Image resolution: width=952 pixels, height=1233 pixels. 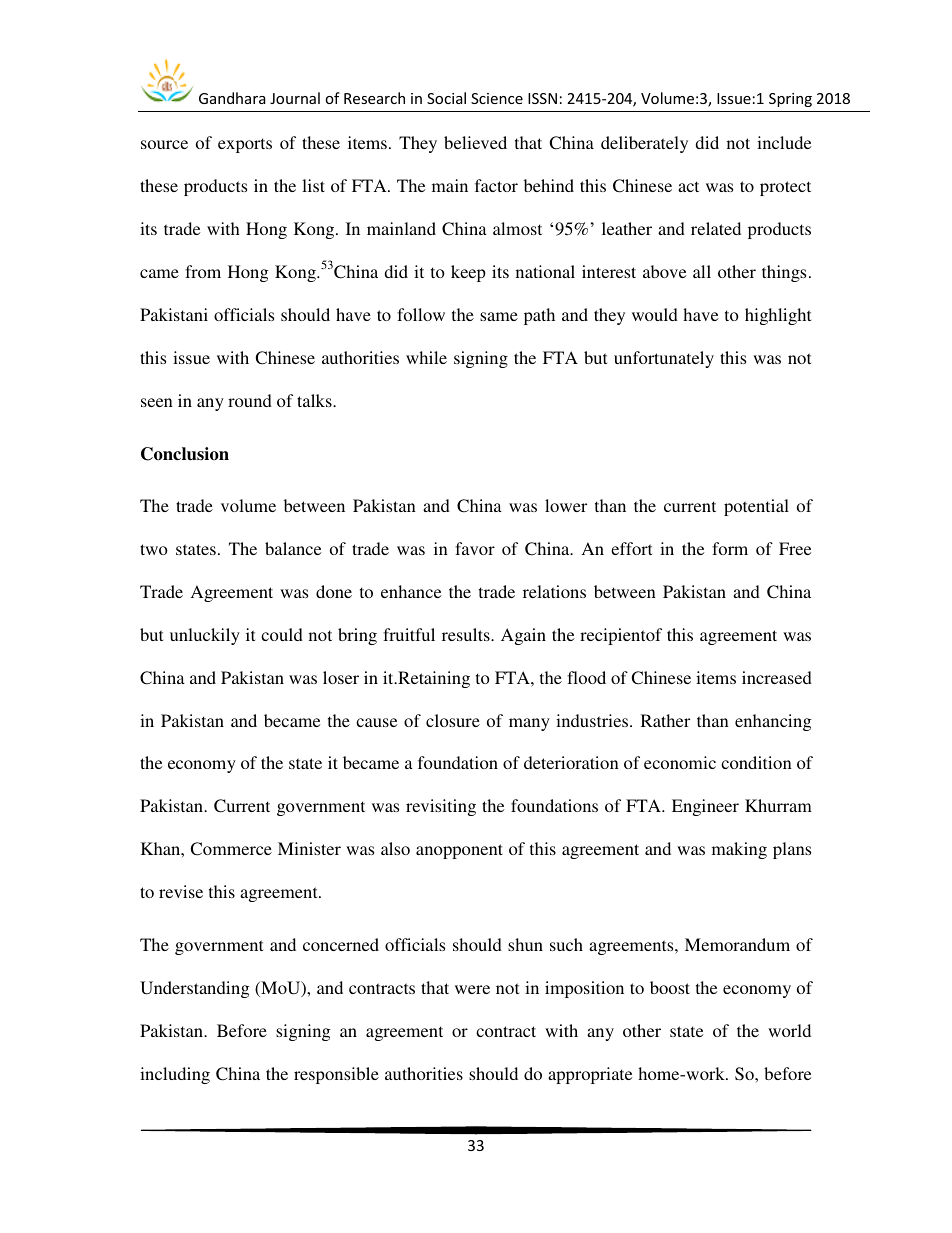 What do you see at coordinates (472, 989) in the screenshot?
I see `were` at bounding box center [472, 989].
